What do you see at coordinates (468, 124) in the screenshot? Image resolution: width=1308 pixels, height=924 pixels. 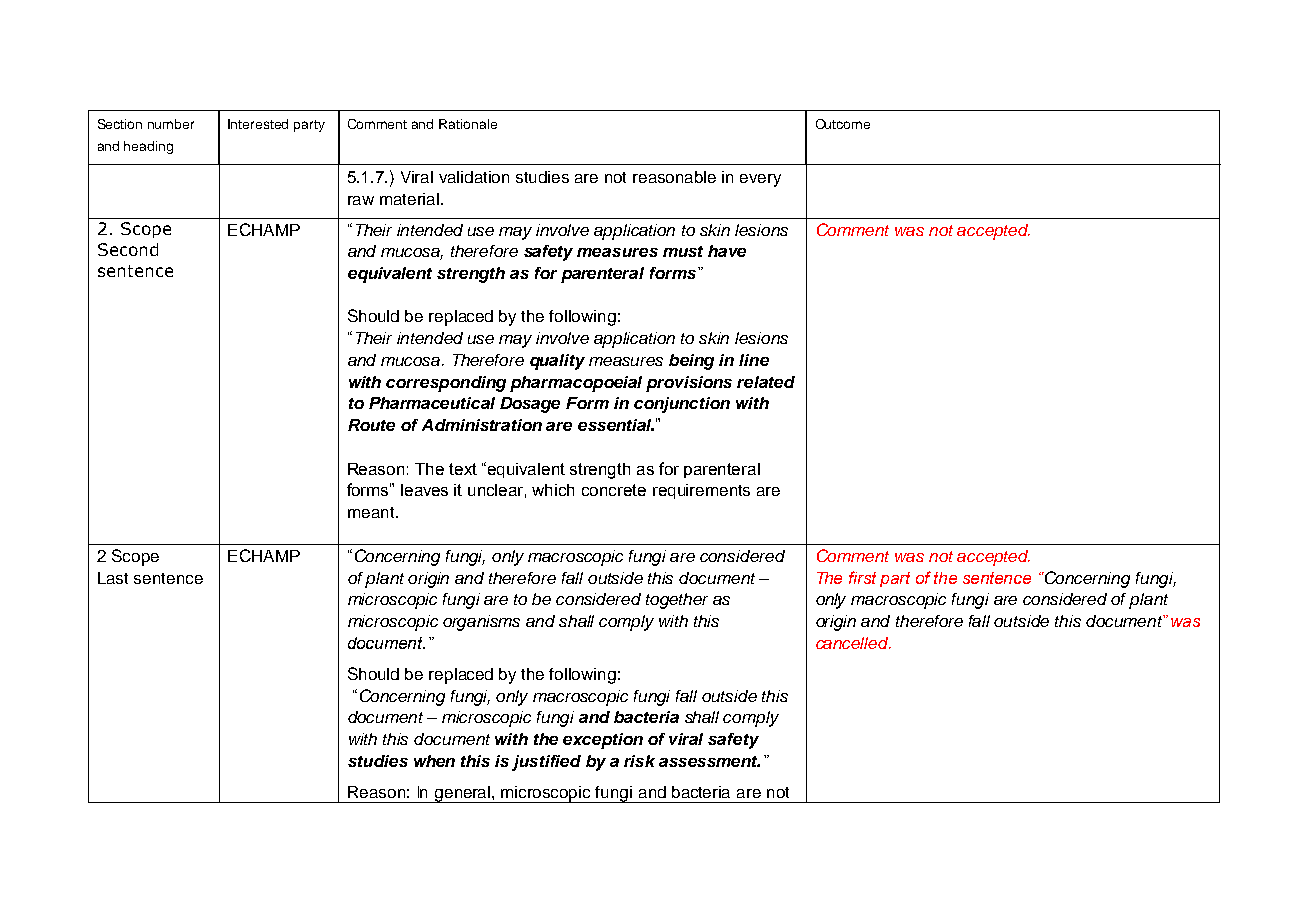 I see `Rationale` at bounding box center [468, 124].
